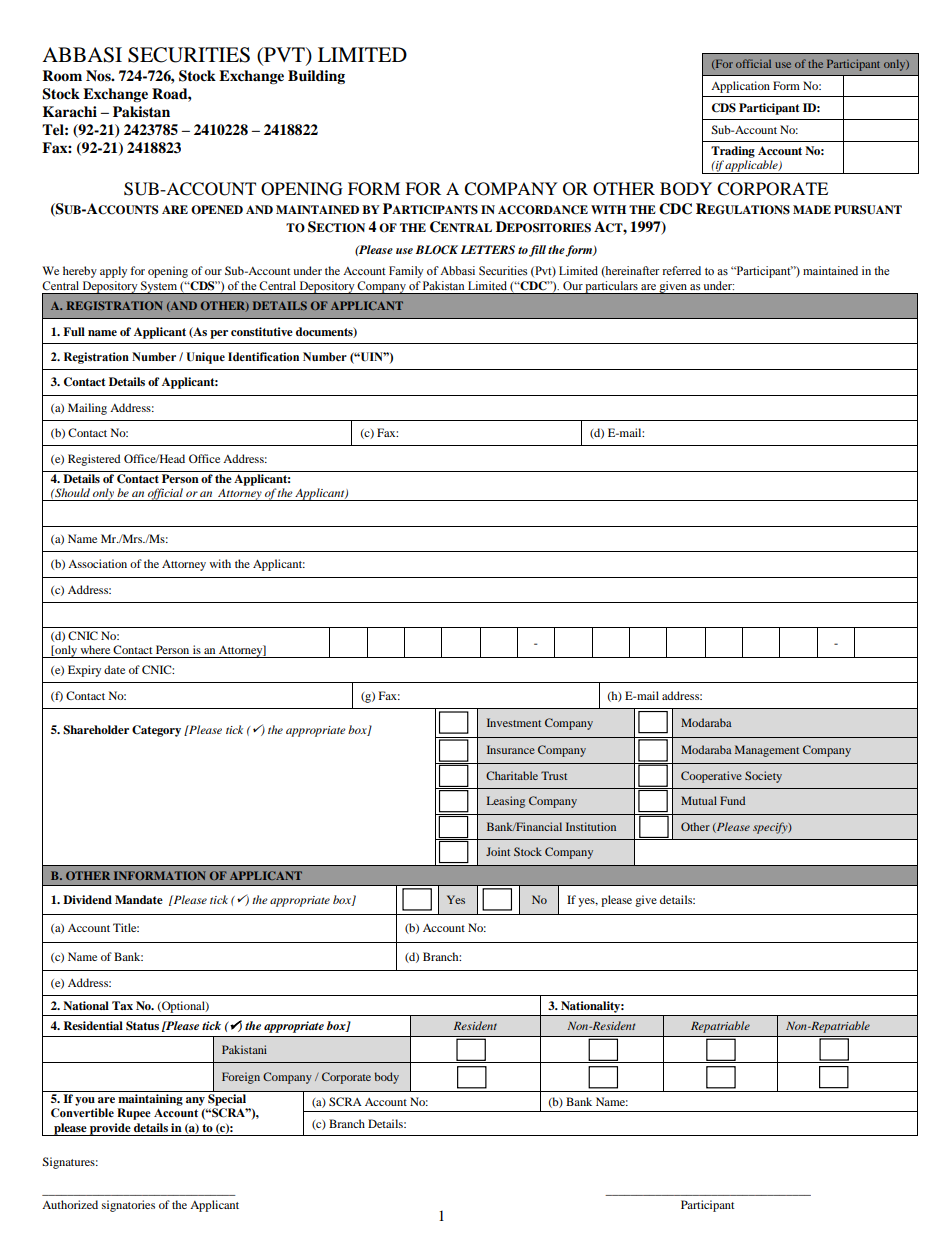 The width and height of the screenshot is (952, 1233). I want to click on Karachi, so click(70, 111).
